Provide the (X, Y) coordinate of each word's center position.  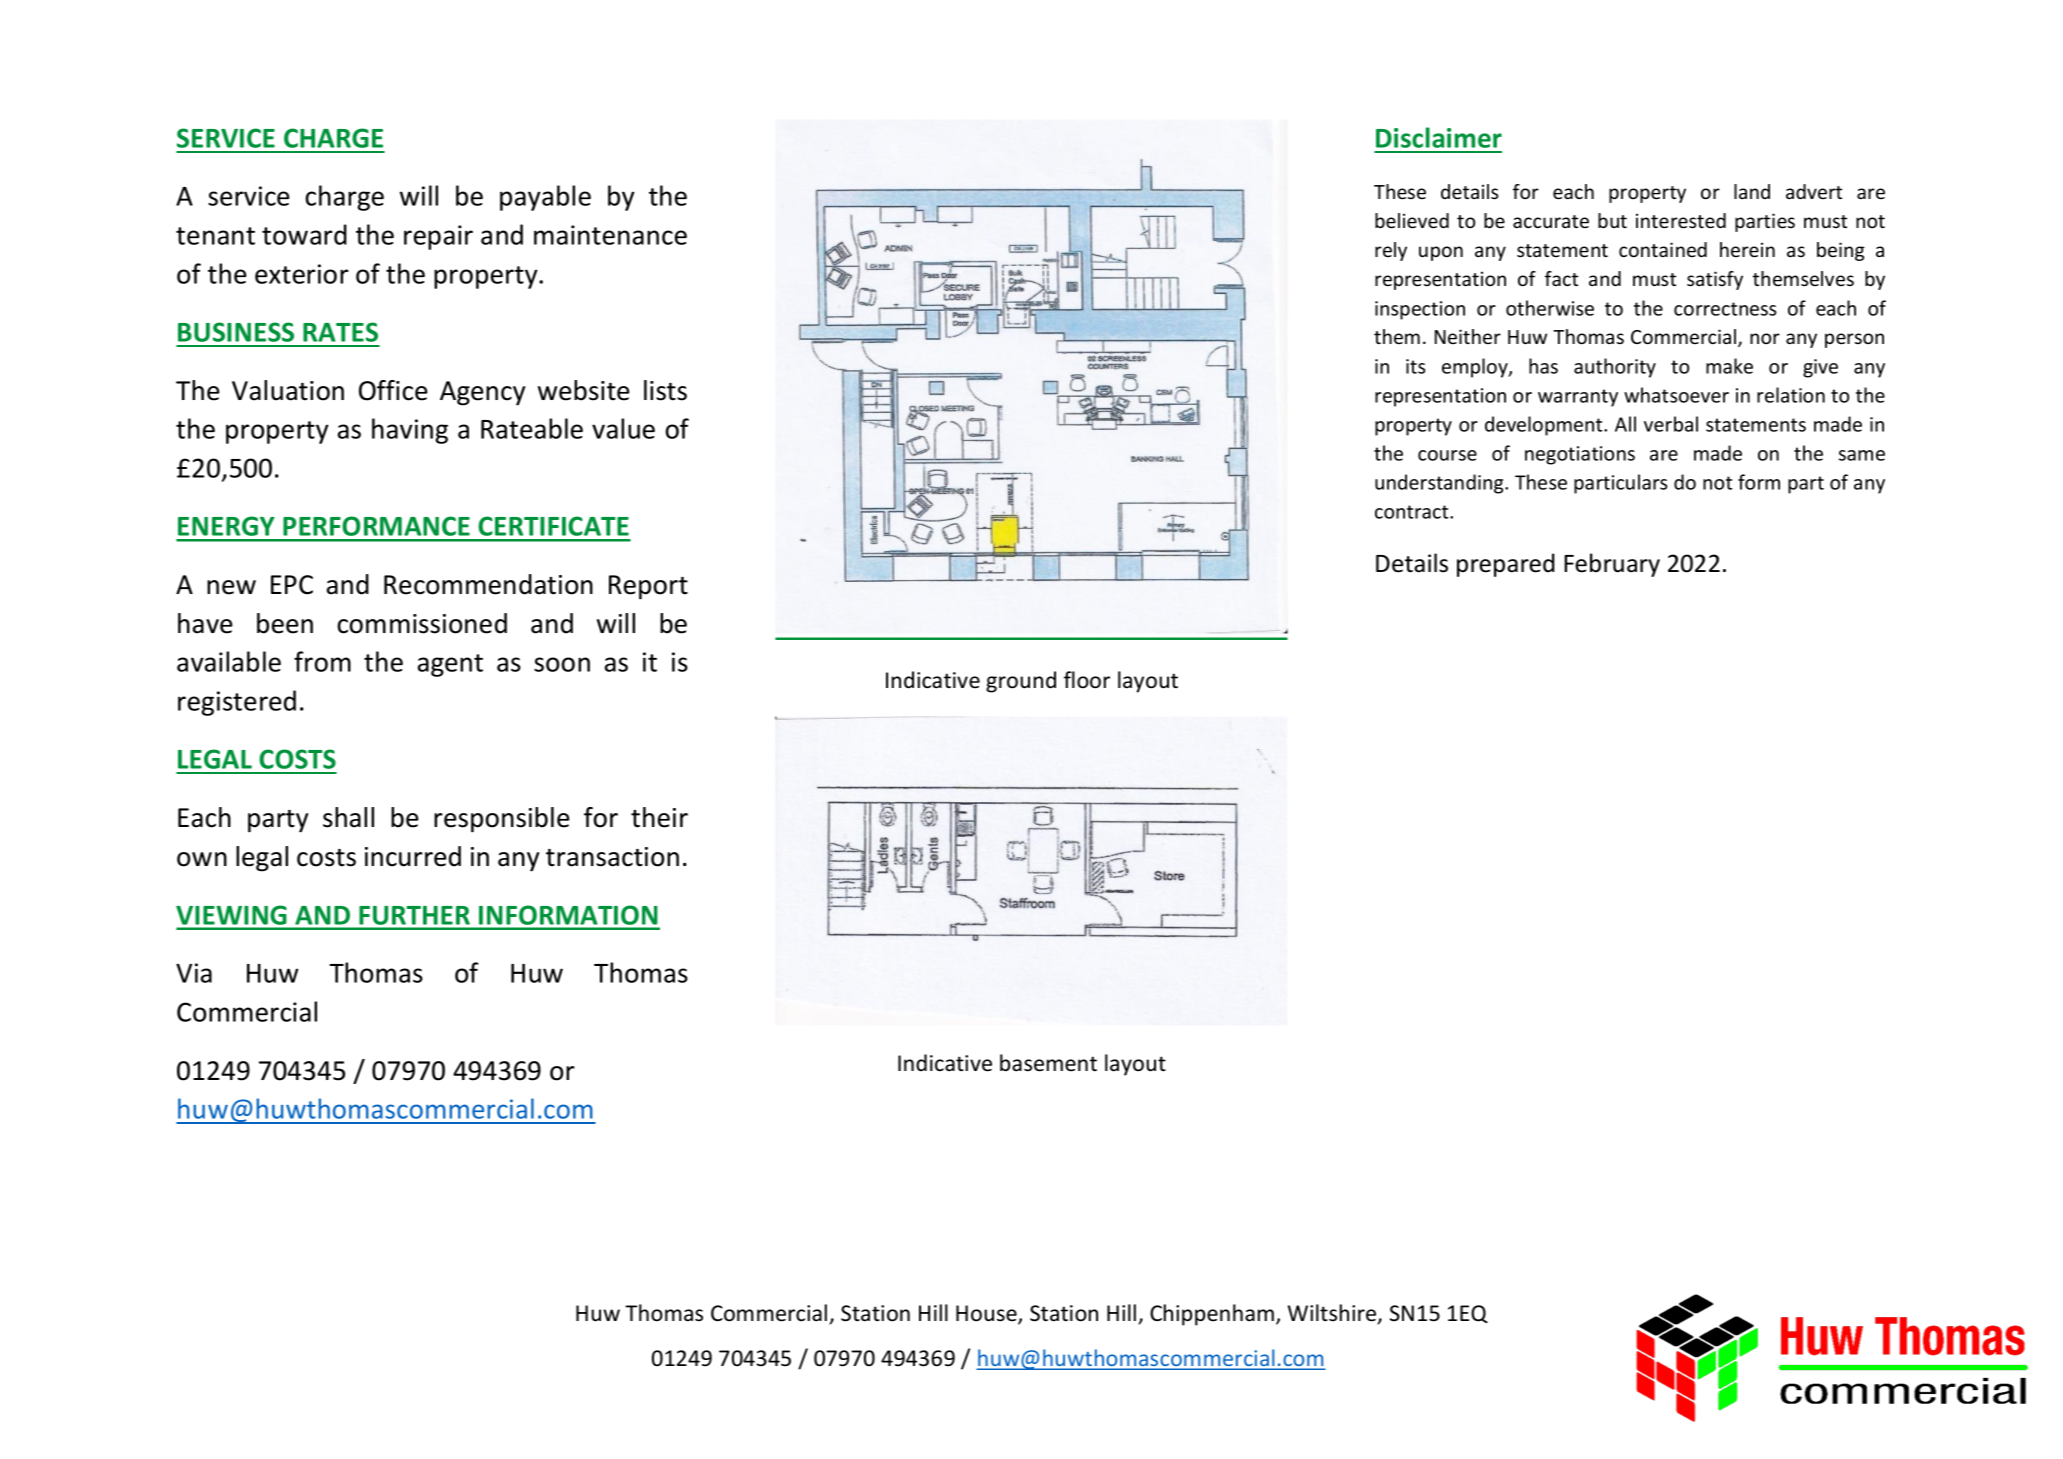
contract (1413, 512)
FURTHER (415, 915)
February (1612, 565)
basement (1048, 1063)
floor (1087, 680)
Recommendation (488, 584)
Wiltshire (1333, 1314)
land (1752, 191)
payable (545, 198)
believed (1412, 220)
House (987, 1314)
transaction (612, 857)
